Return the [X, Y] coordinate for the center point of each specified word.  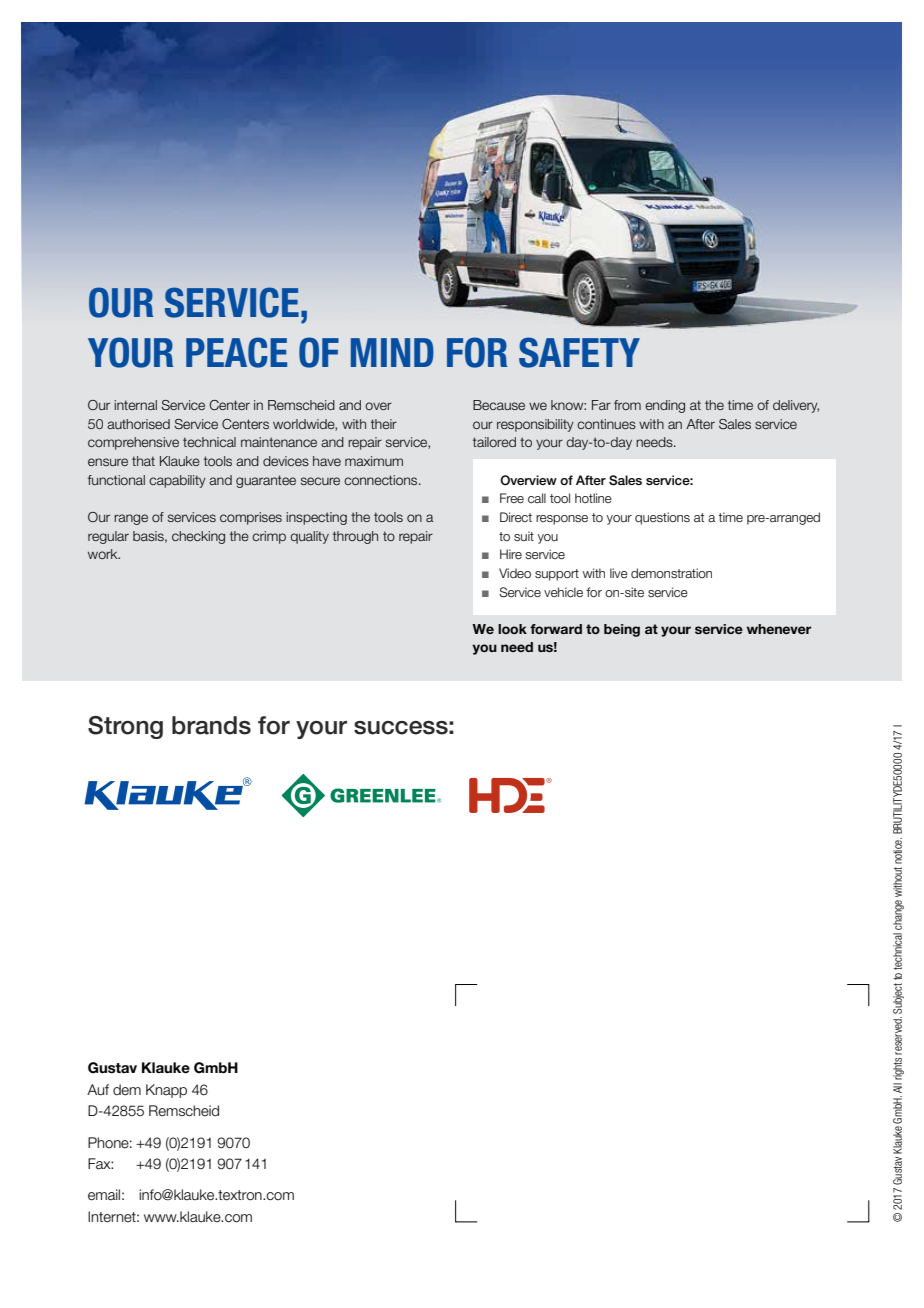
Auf [98, 1090]
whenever [779, 629]
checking [198, 537]
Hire [511, 554]
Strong [125, 727]
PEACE [236, 352]
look [512, 629]
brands [211, 725]
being [622, 630]
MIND [392, 352]
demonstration [671, 573]
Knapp [166, 1091]
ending [665, 406]
